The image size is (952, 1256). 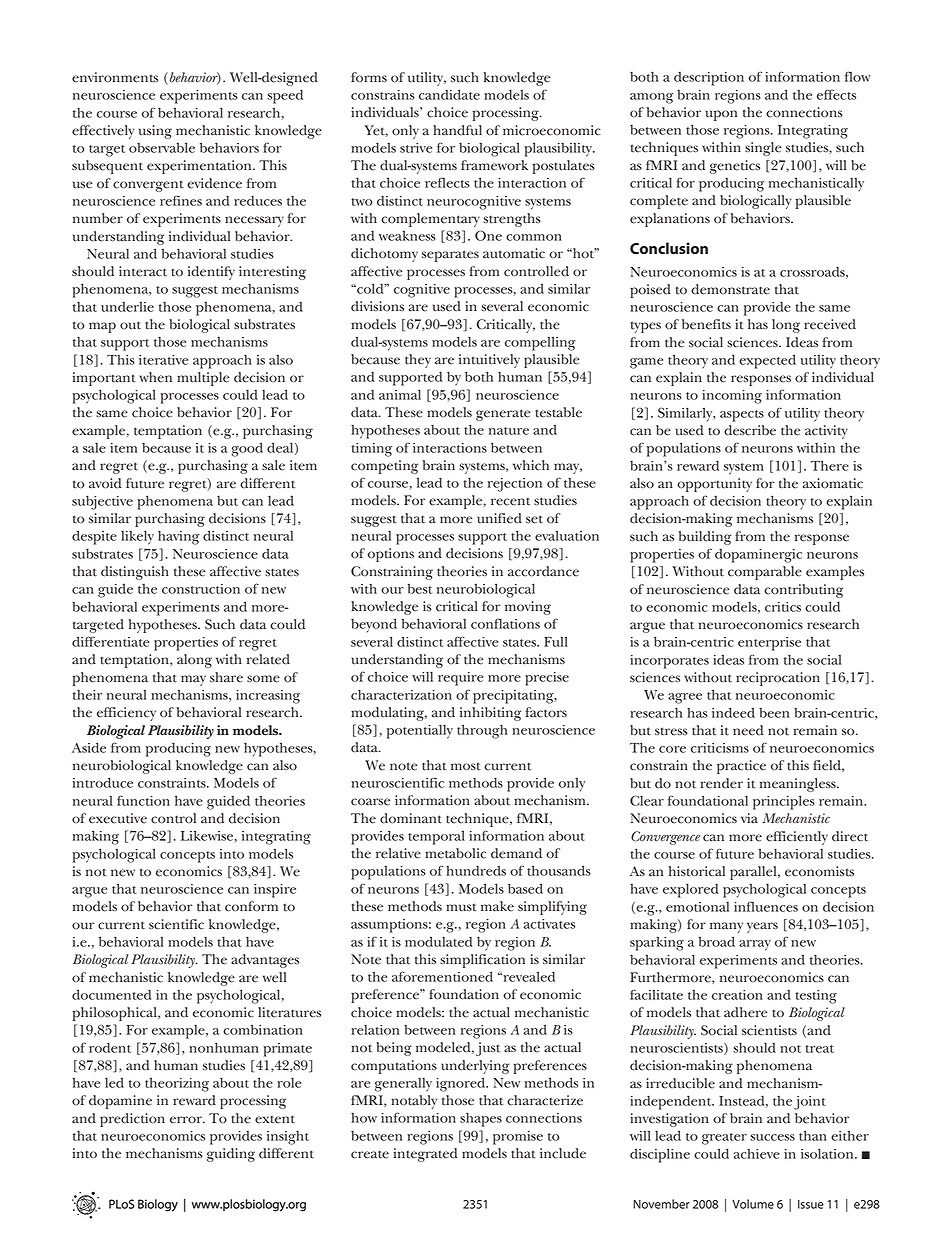 What do you see at coordinates (425, 1155) in the page?
I see `integrated` at bounding box center [425, 1155].
